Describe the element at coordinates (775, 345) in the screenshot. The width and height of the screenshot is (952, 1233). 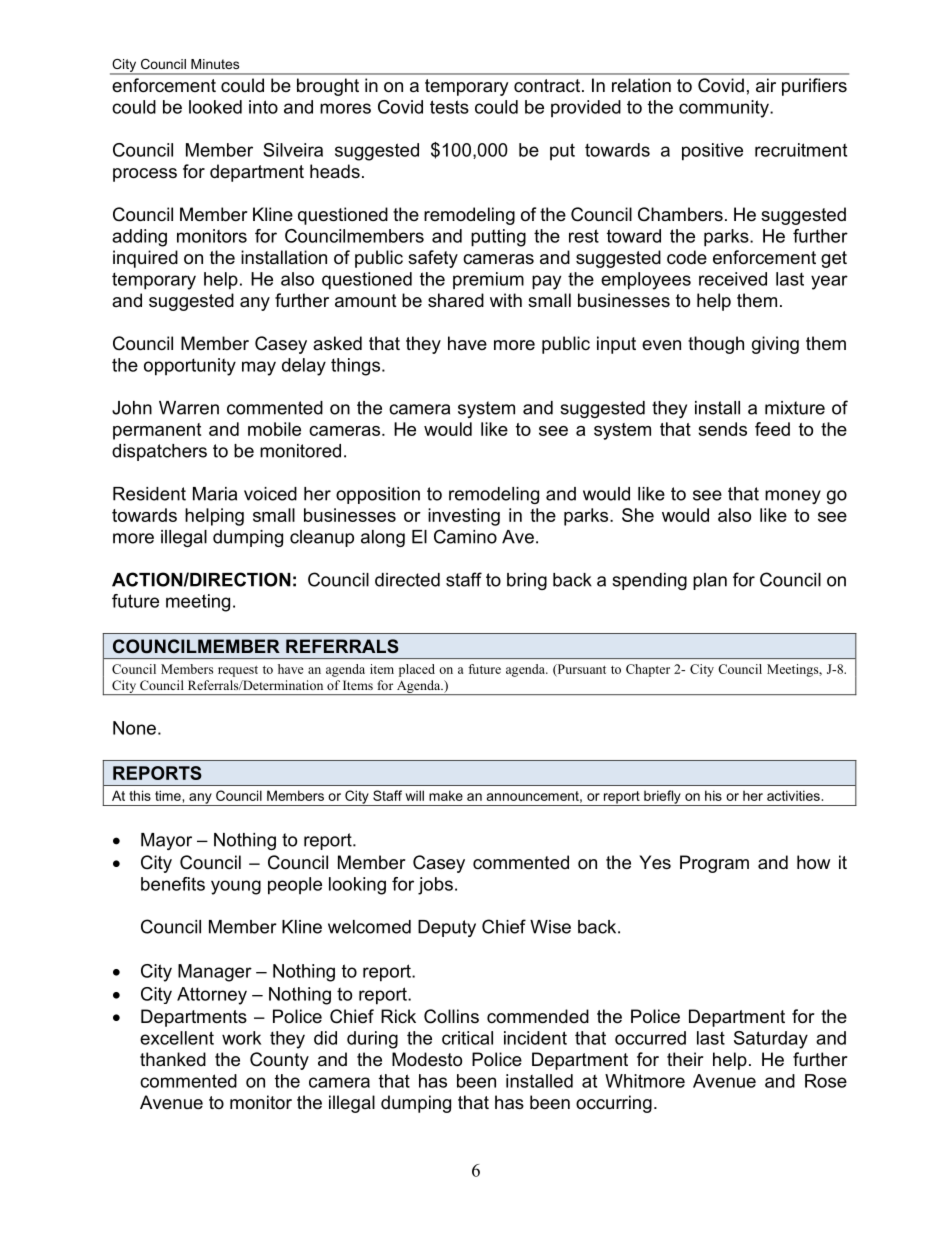
I see `giving` at that location.
